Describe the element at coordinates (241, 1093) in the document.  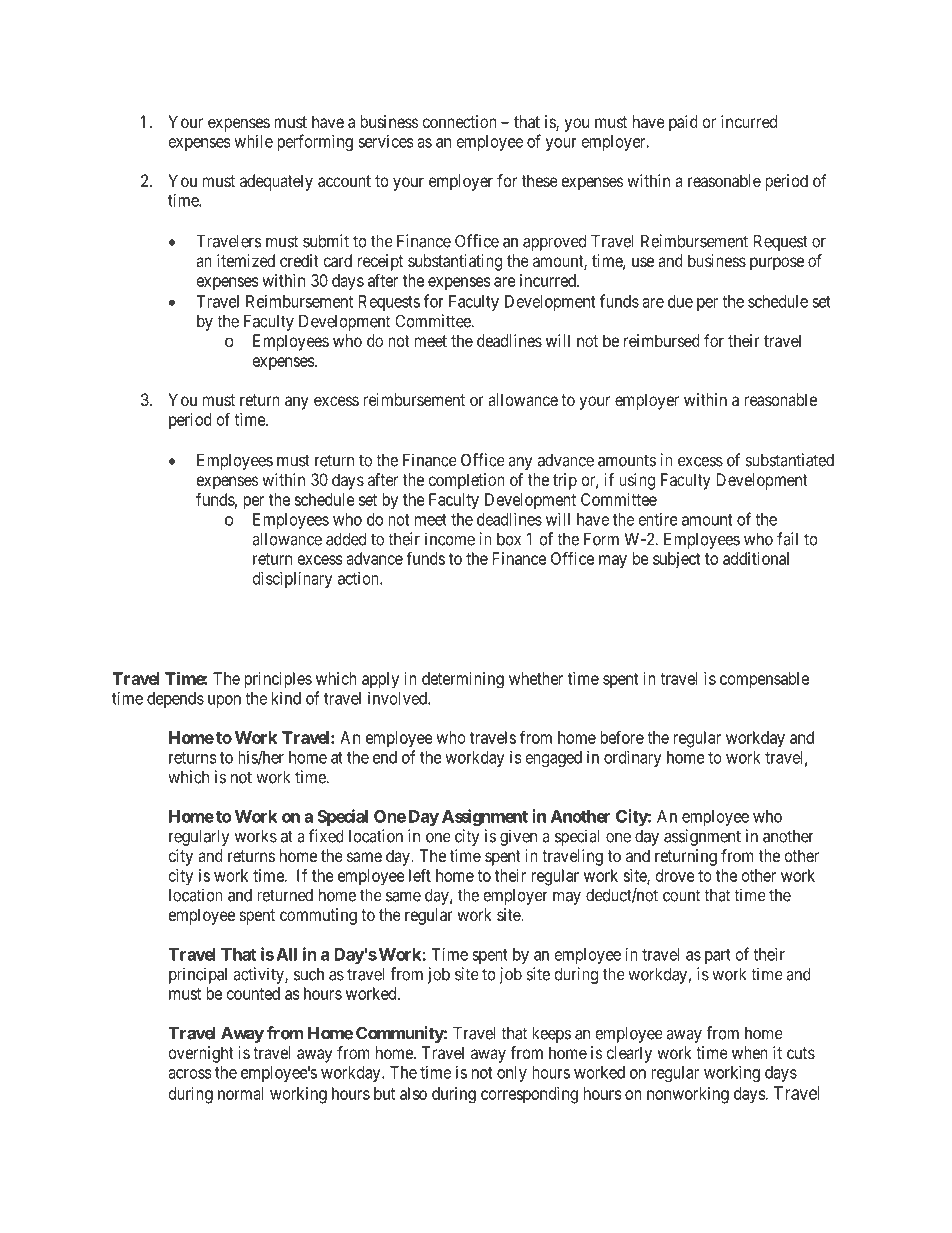
I see `normal` at that location.
